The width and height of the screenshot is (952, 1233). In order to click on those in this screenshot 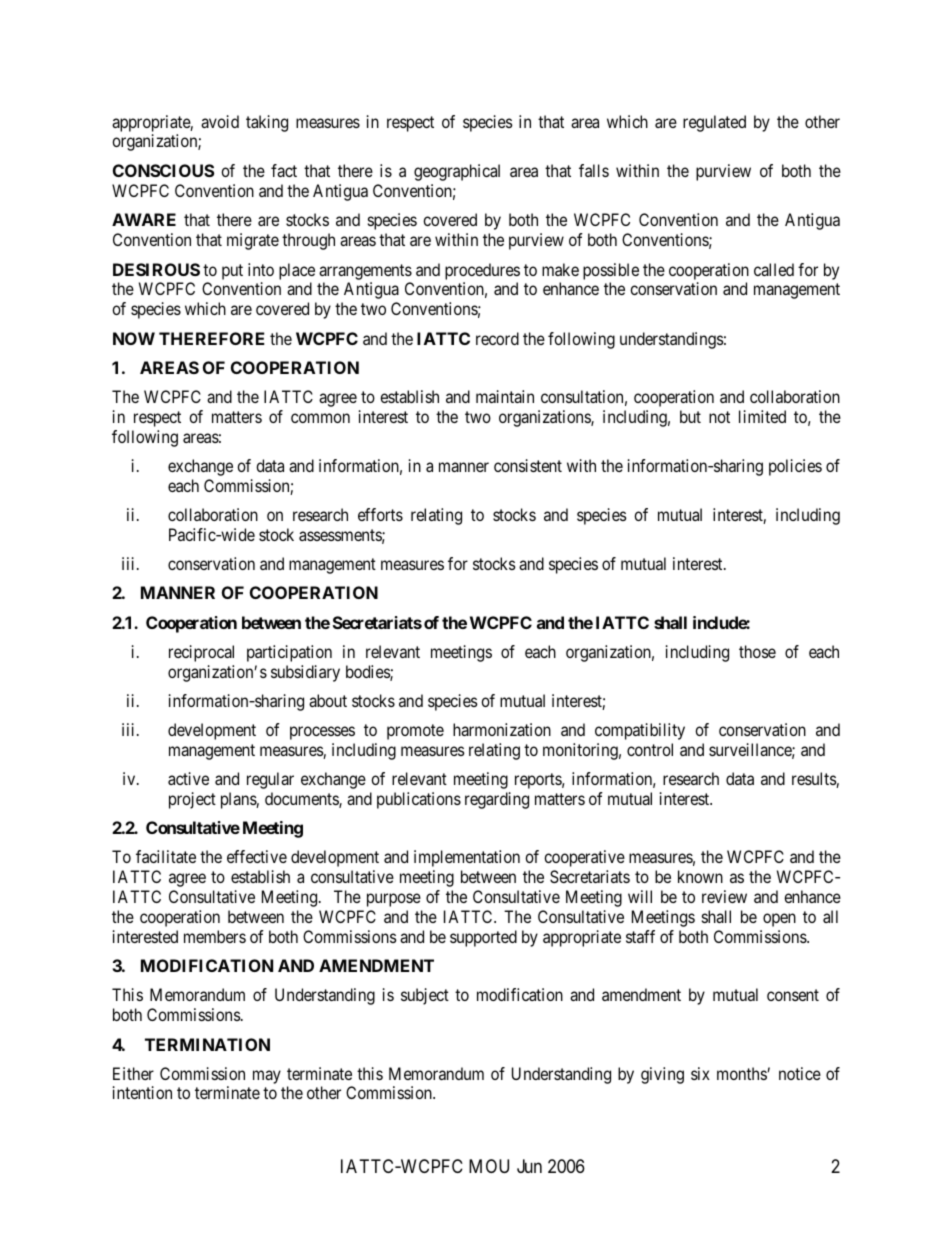, I will do `click(757, 651)`.
